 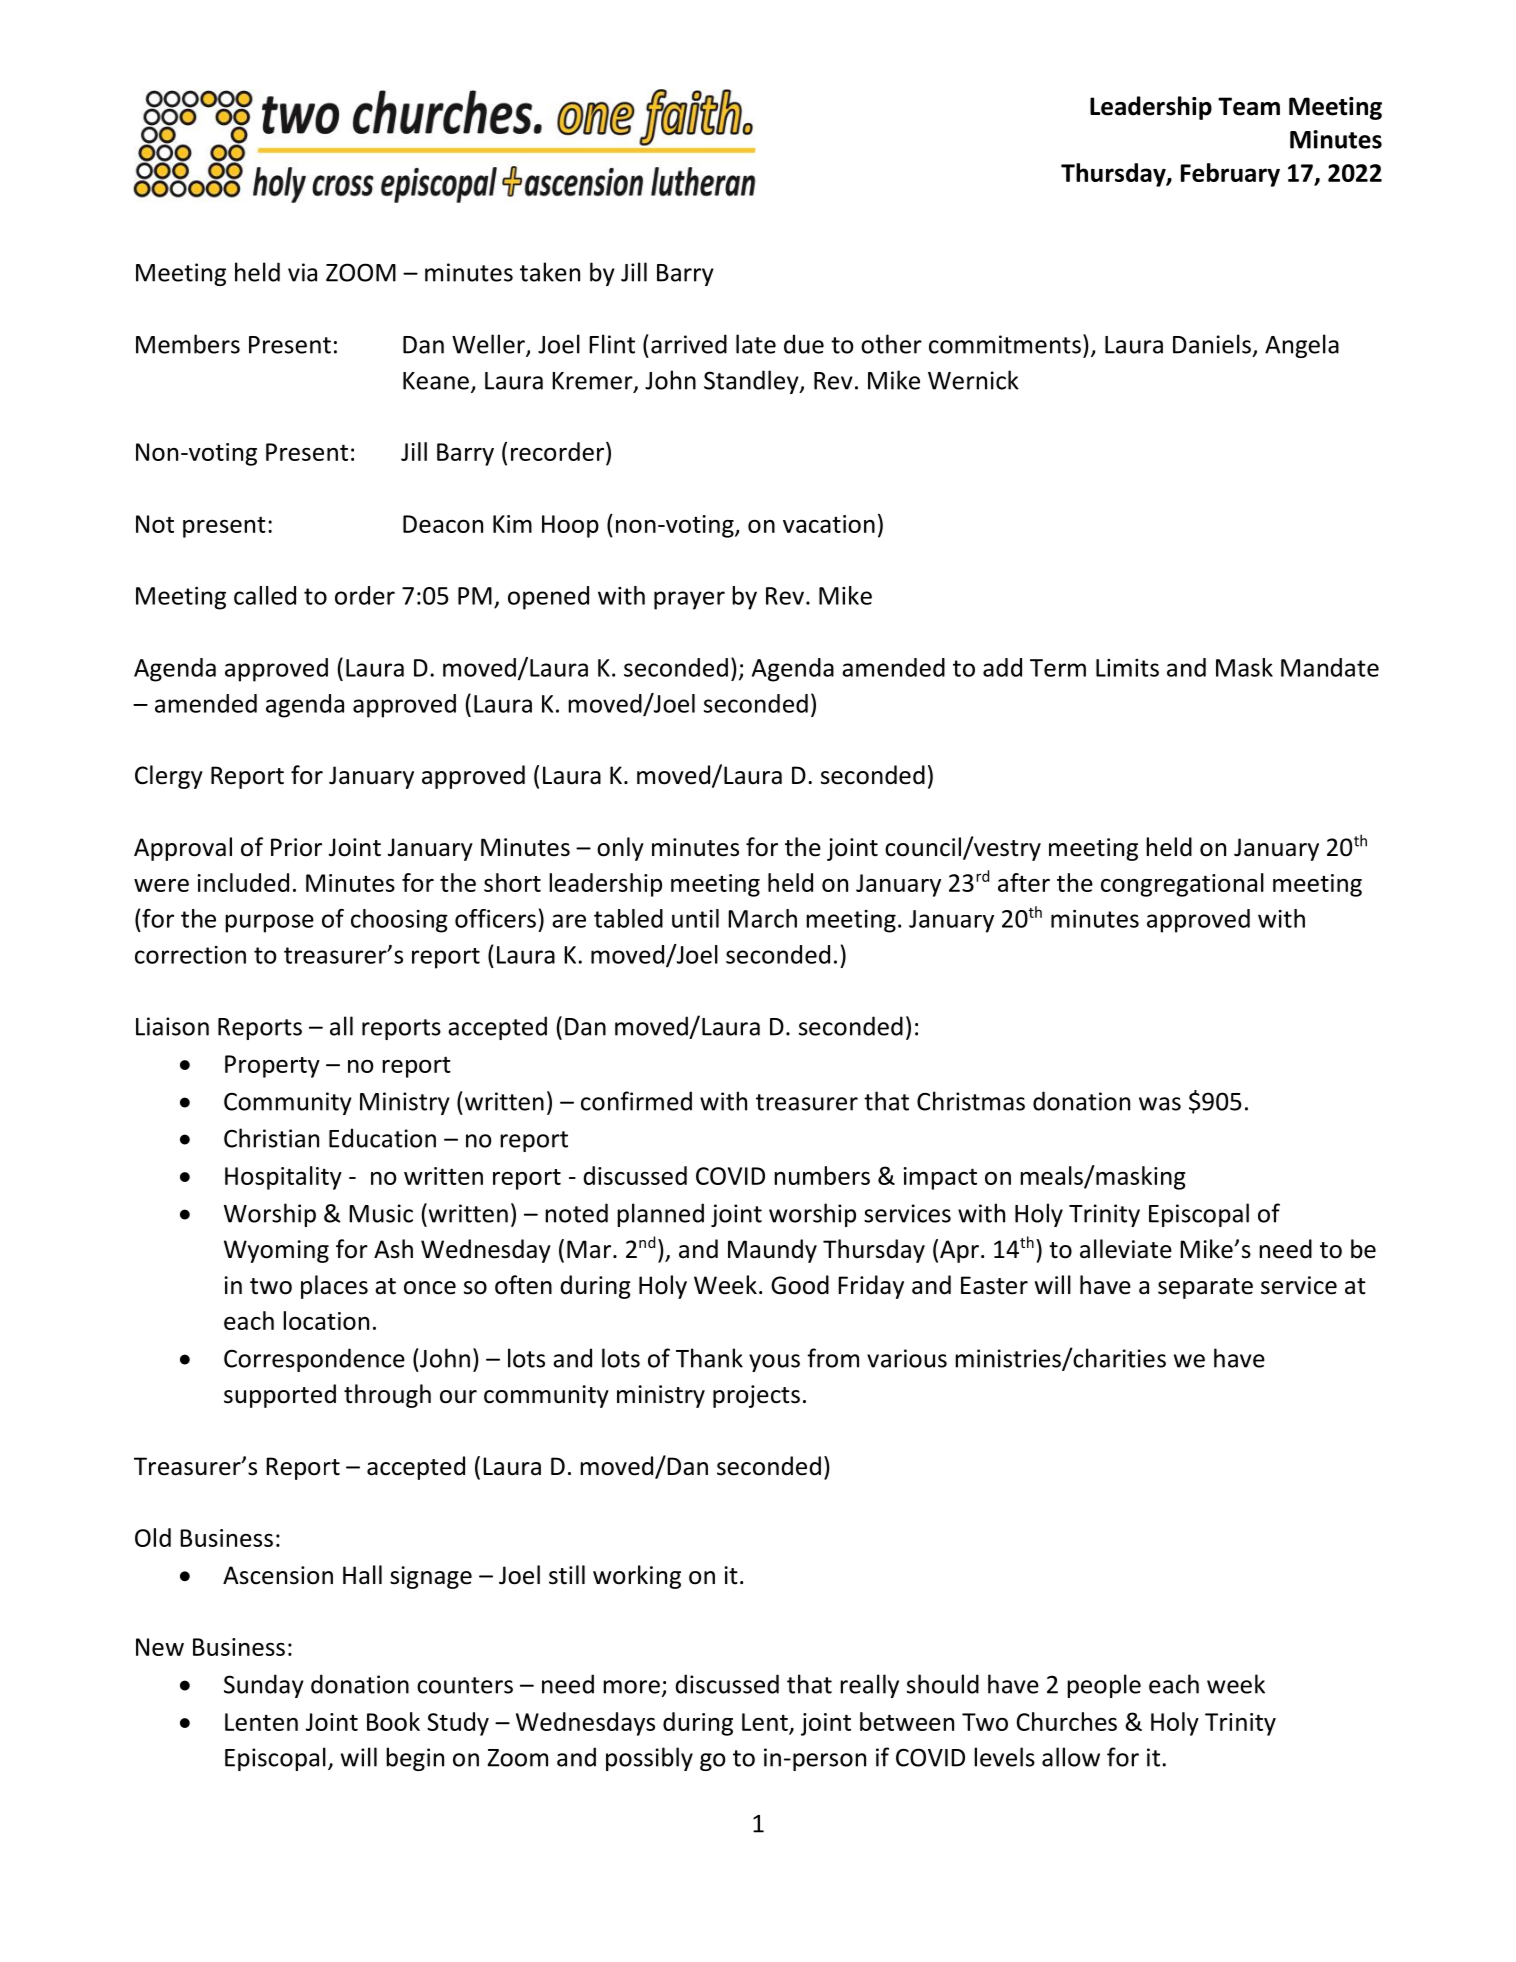 I want to click on February, so click(x=1230, y=175).
